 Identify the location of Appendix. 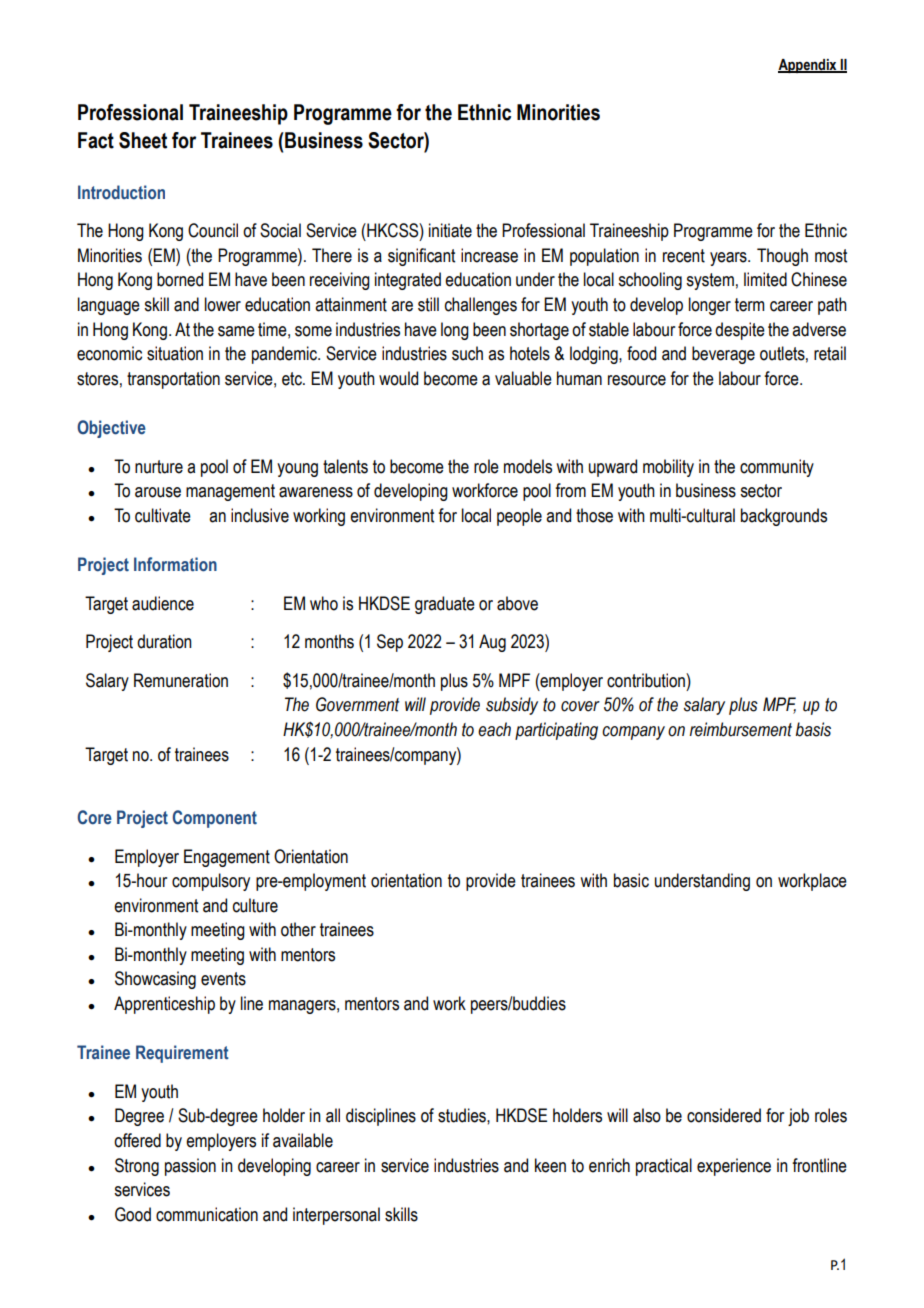
(808, 66).
